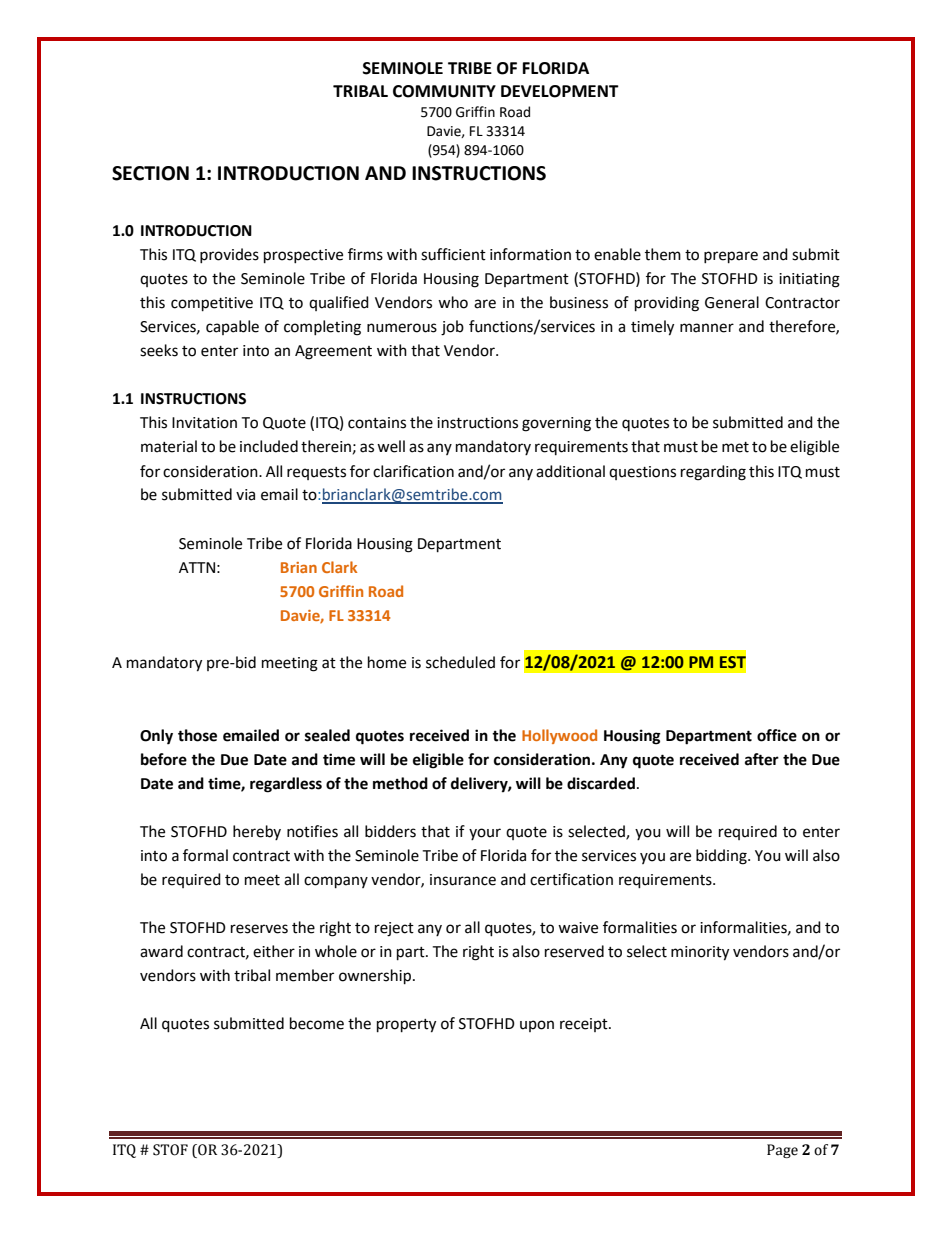 The width and height of the image is (952, 1233). I want to click on clarification, so click(413, 471).
